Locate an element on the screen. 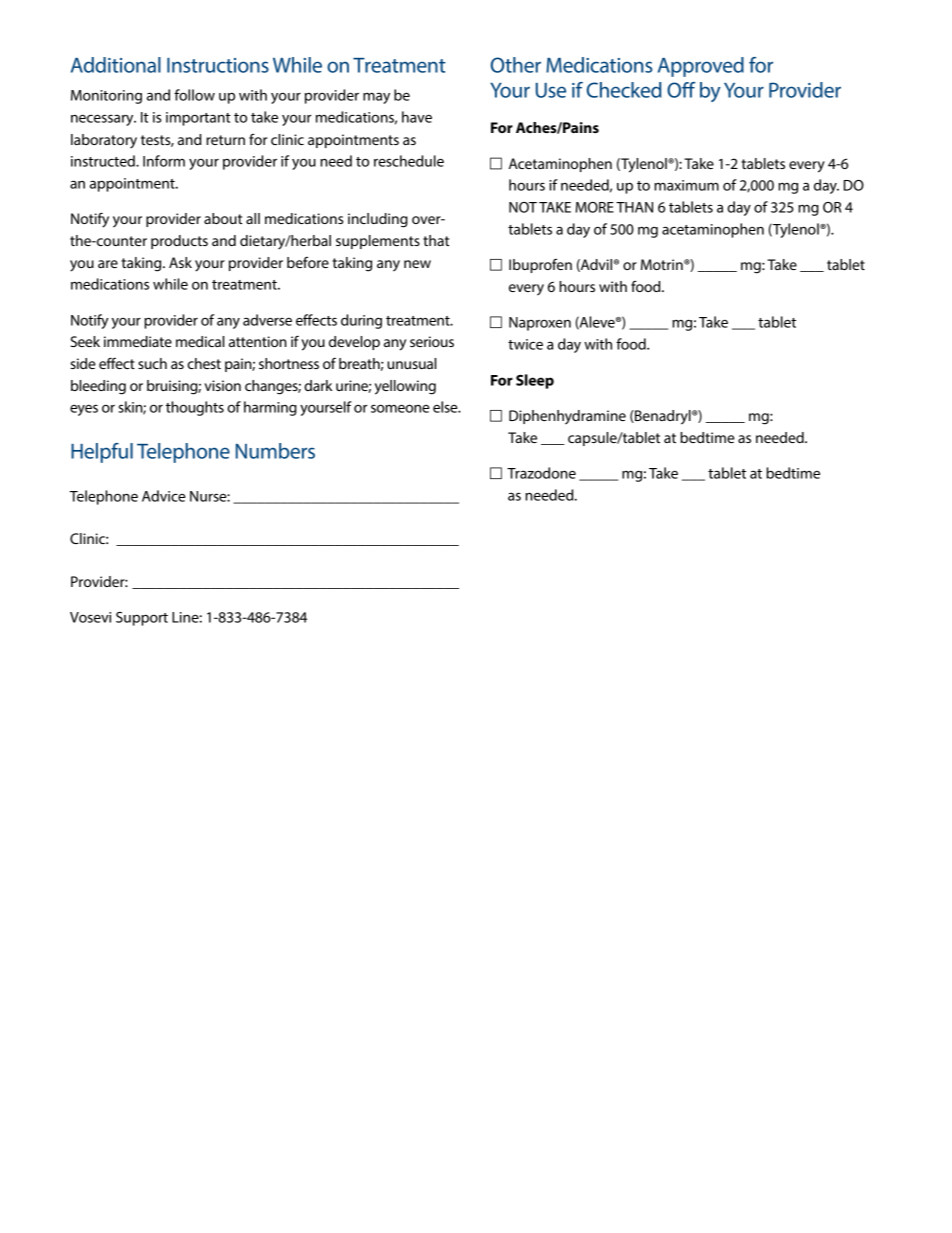 This screenshot has height=1233, width=952. Naproxen is located at coordinates (540, 324).
